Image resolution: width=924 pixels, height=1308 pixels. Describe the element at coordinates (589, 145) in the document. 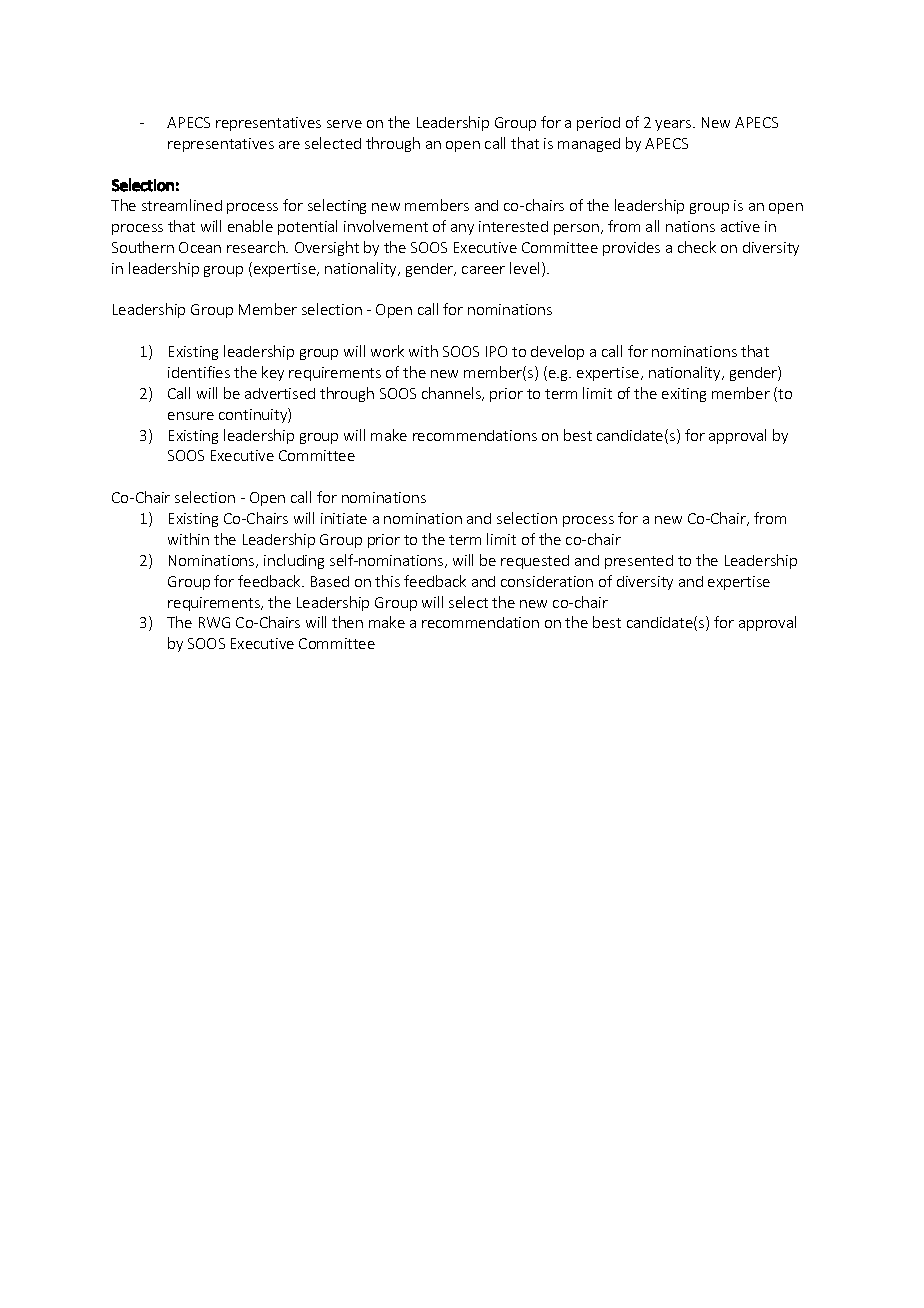

I see `managed` at that location.
